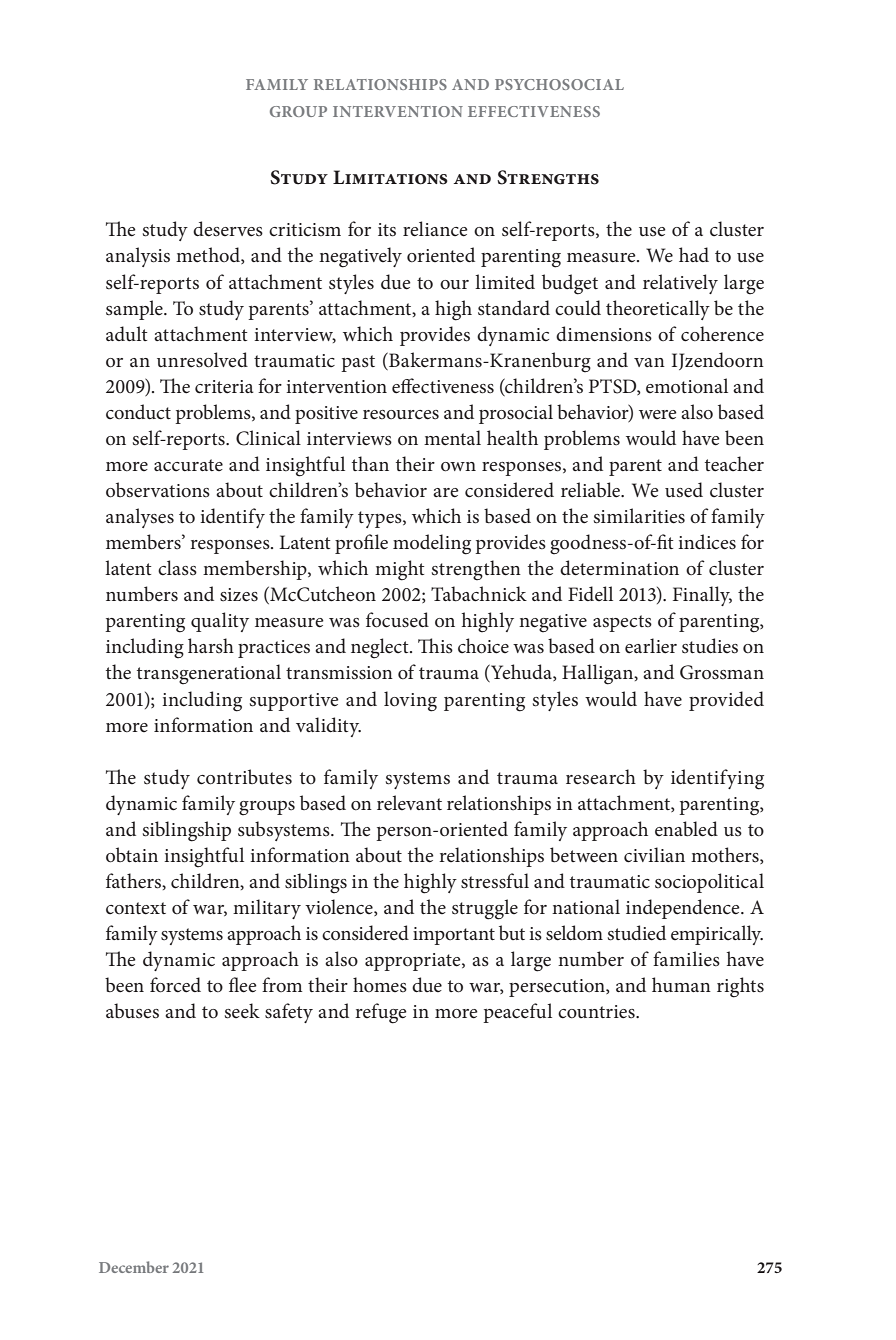 This screenshot has height=1340, width=896. What do you see at coordinates (228, 229) in the screenshot?
I see `deserves` at bounding box center [228, 229].
